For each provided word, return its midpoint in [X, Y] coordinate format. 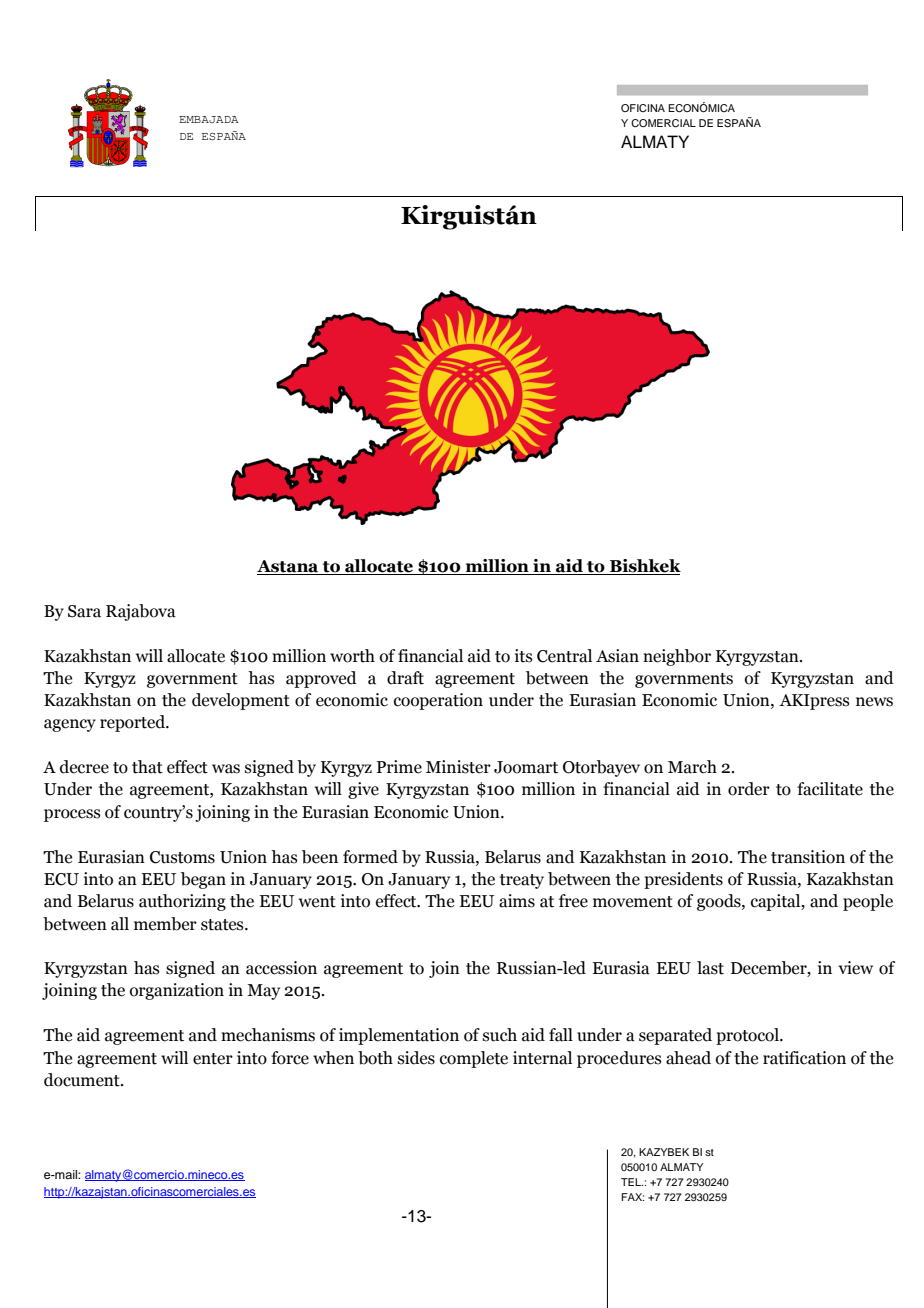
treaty [522, 881]
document [83, 1080]
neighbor [677, 657]
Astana [289, 567]
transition [808, 857]
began [203, 880]
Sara [84, 611]
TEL [632, 1182]
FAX [632, 1197]
